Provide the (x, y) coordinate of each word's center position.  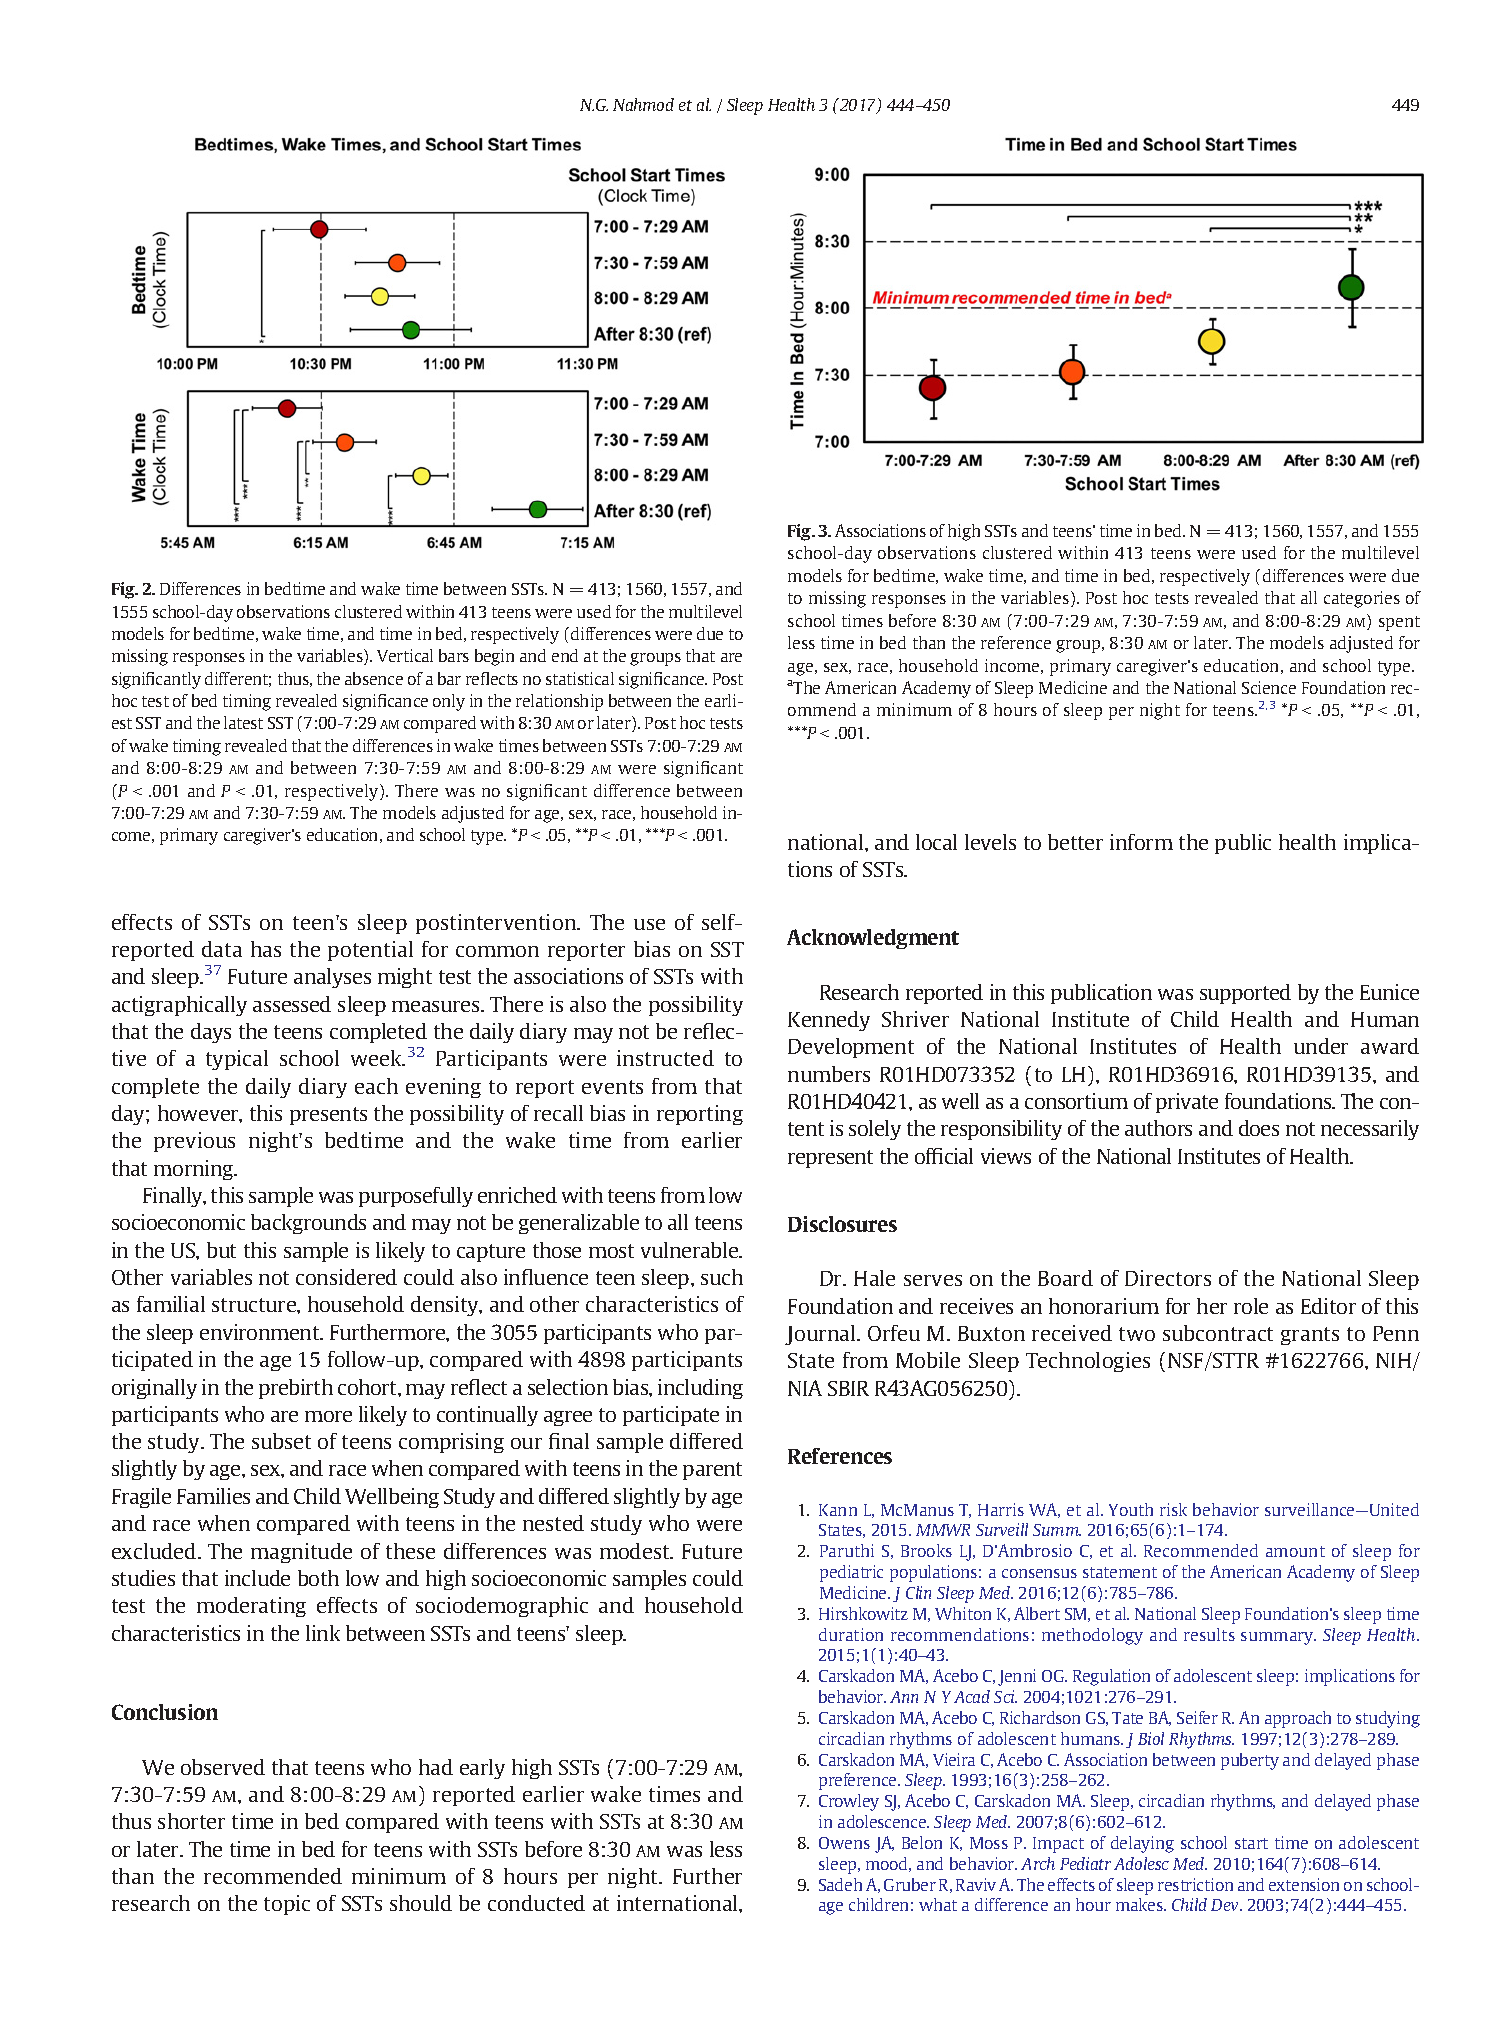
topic (287, 1905)
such (722, 1277)
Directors (1168, 1278)
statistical (580, 678)
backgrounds (308, 1224)
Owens (844, 1843)
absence (374, 678)
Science (1269, 687)
